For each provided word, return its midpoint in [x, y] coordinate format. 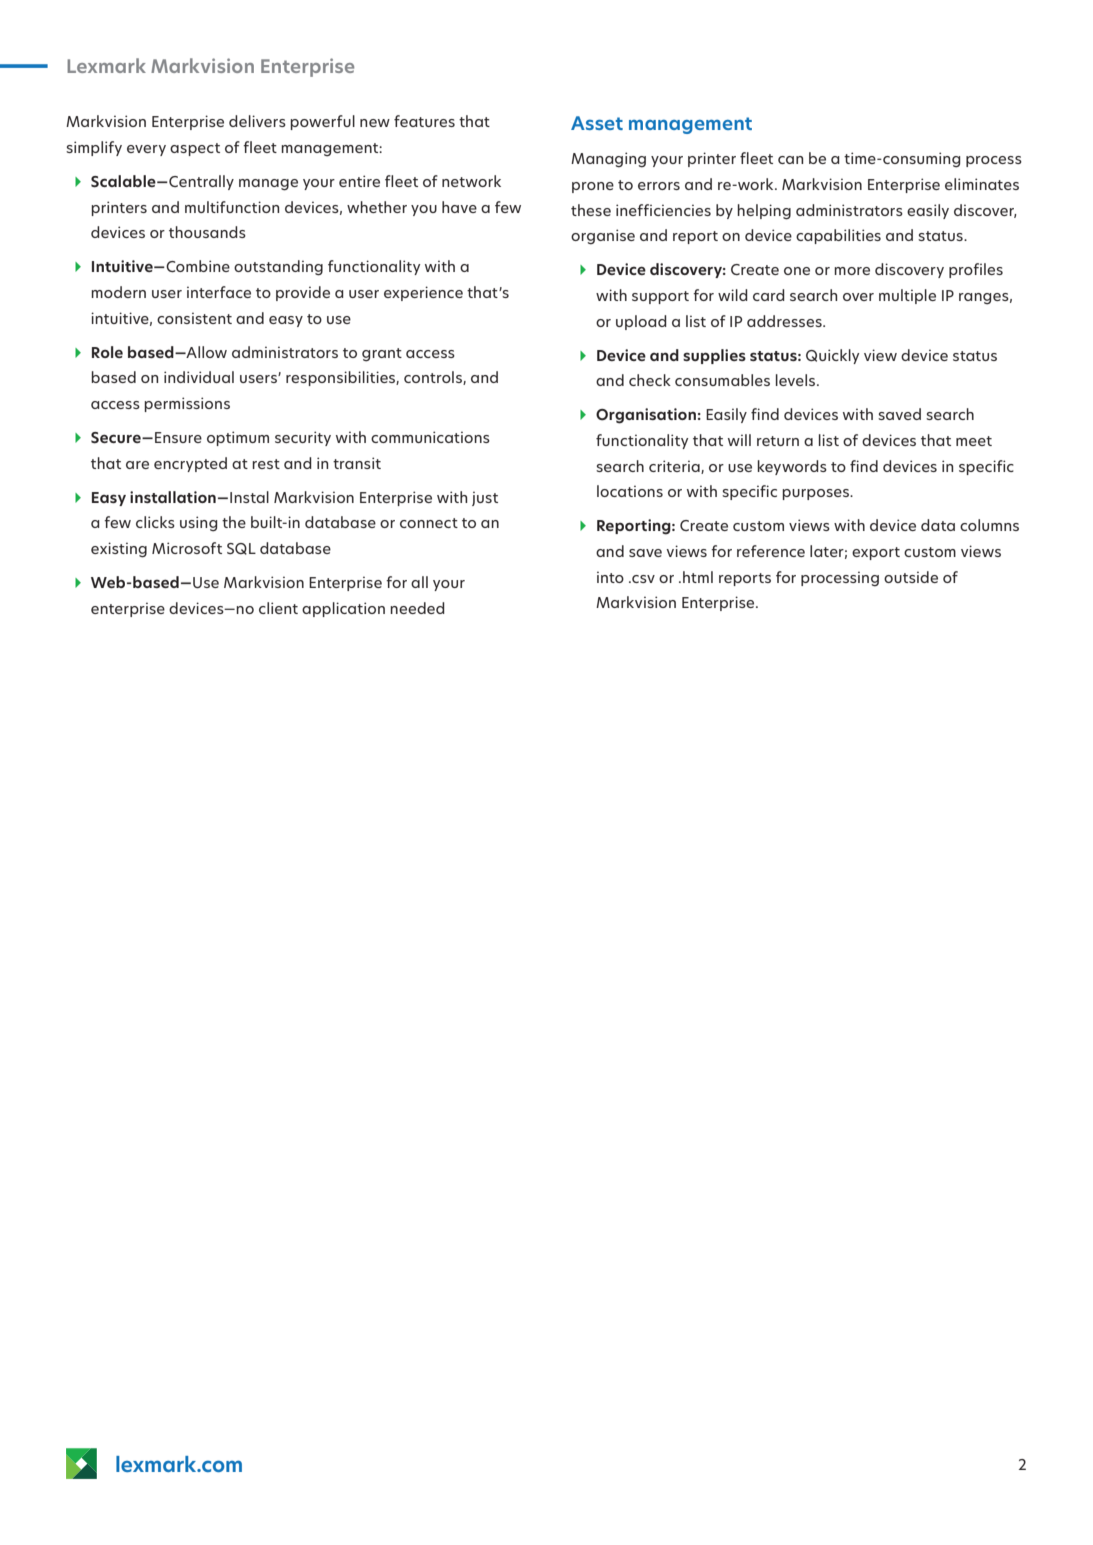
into [610, 577]
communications [430, 437]
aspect [195, 149]
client [278, 608]
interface [219, 292]
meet [974, 441]
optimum [238, 438]
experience [423, 293]
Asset [597, 123]
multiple [907, 296]
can [790, 160]
